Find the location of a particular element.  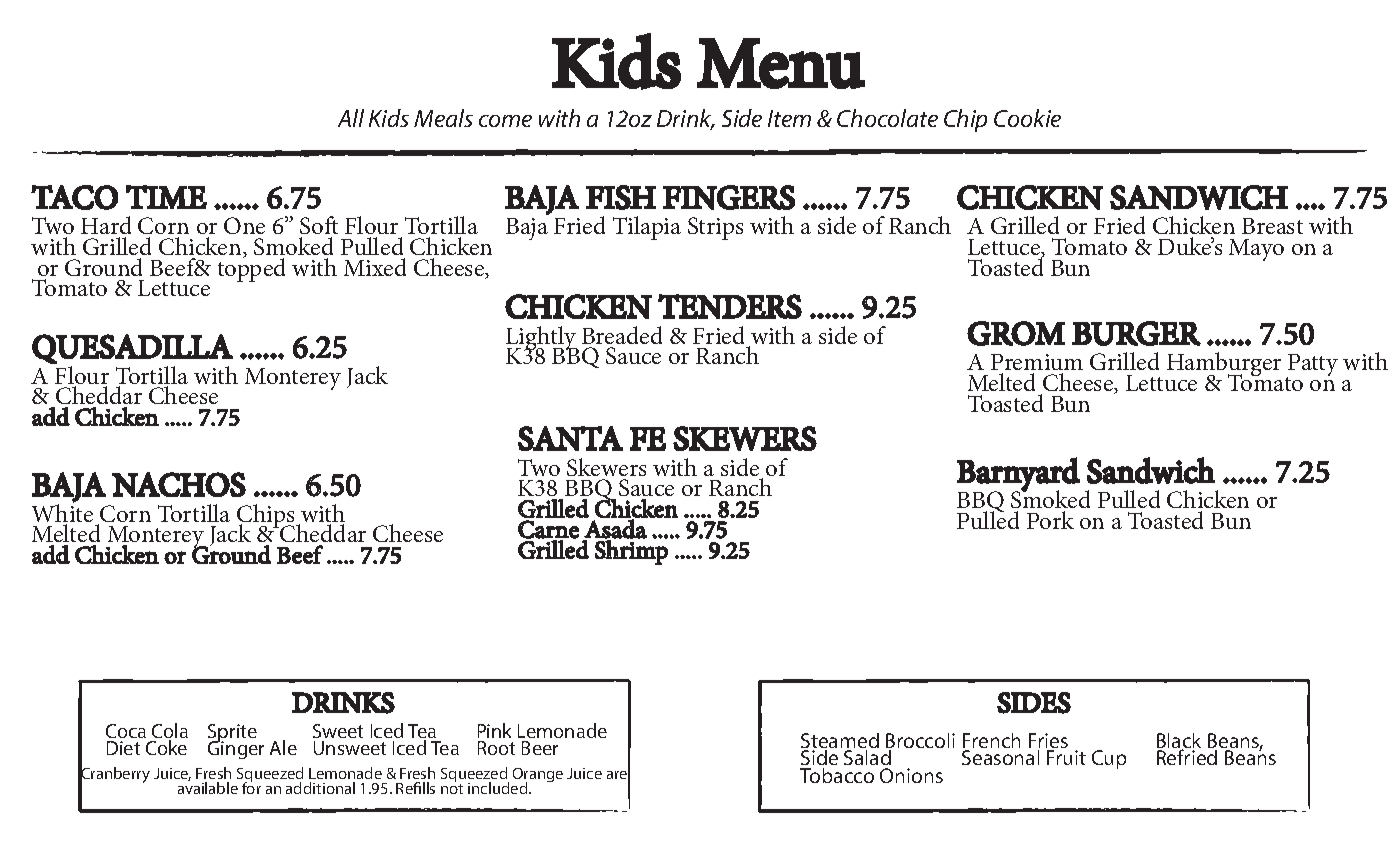

Tobacco is located at coordinates (837, 775).
